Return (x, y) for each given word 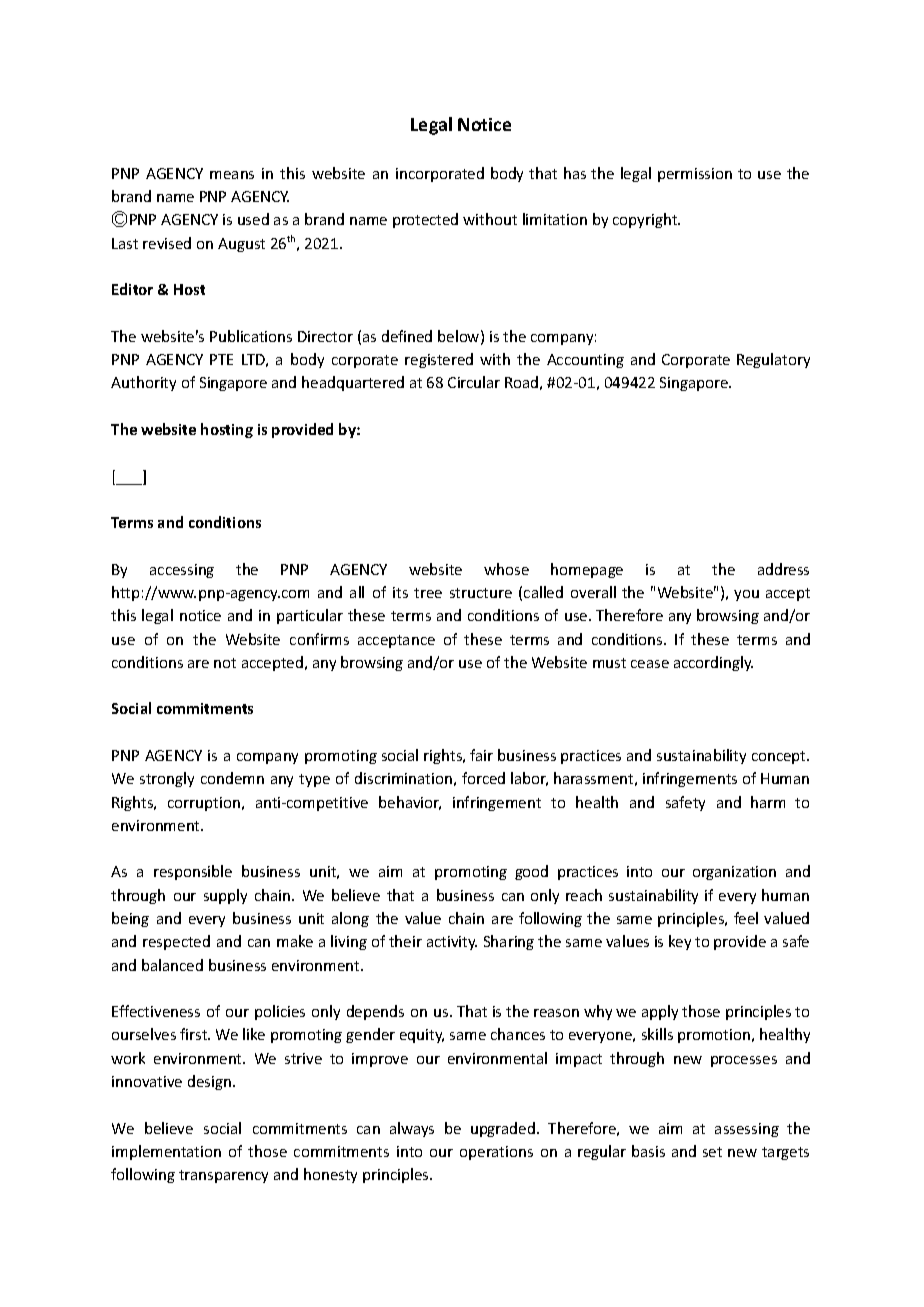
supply (225, 896)
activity (452, 943)
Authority (143, 383)
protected (425, 220)
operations (496, 1153)
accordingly (713, 663)
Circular (474, 382)
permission (695, 175)
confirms (319, 639)
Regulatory (773, 360)
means (232, 175)
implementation (166, 1152)
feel (746, 918)
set (712, 1152)
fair (481, 755)
